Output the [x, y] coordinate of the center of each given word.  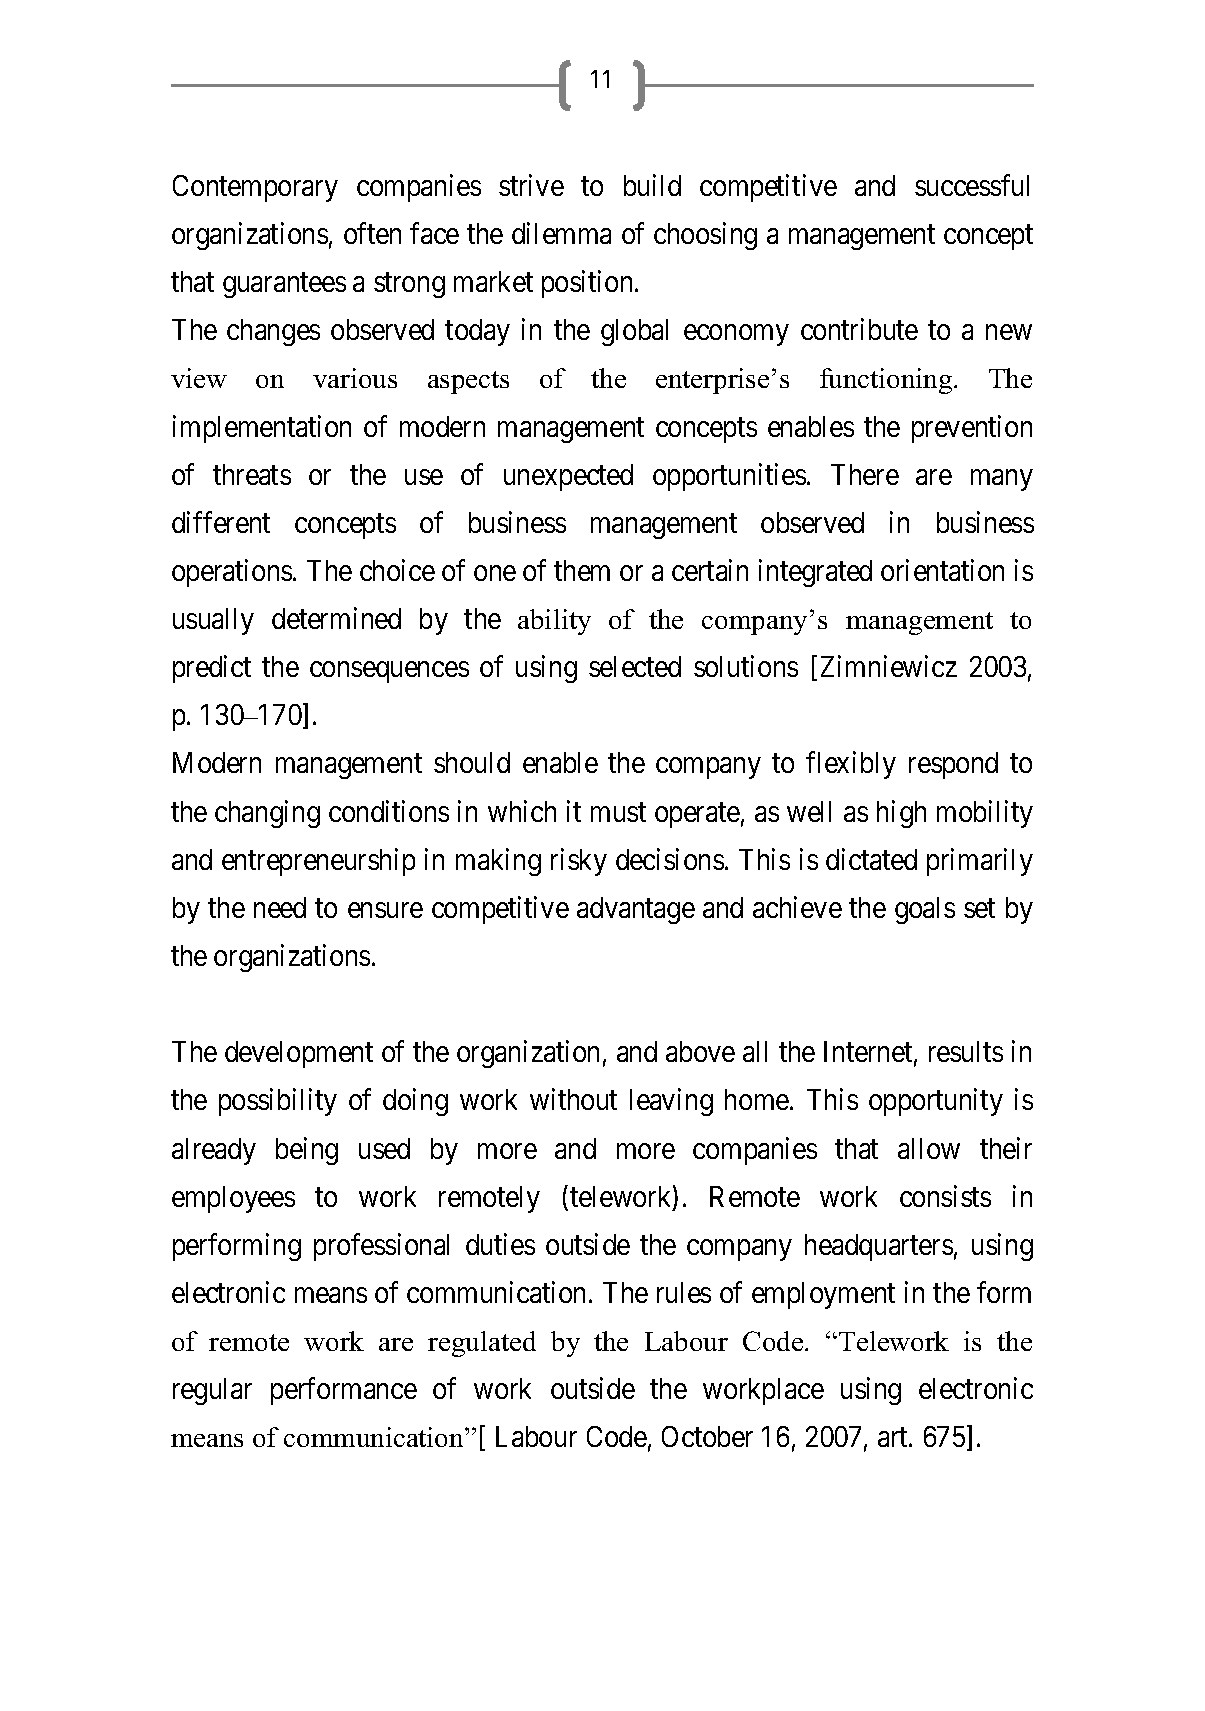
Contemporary [255, 188]
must [618, 812]
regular [212, 1391]
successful [972, 185]
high [901, 814]
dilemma [561, 233]
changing [267, 814]
